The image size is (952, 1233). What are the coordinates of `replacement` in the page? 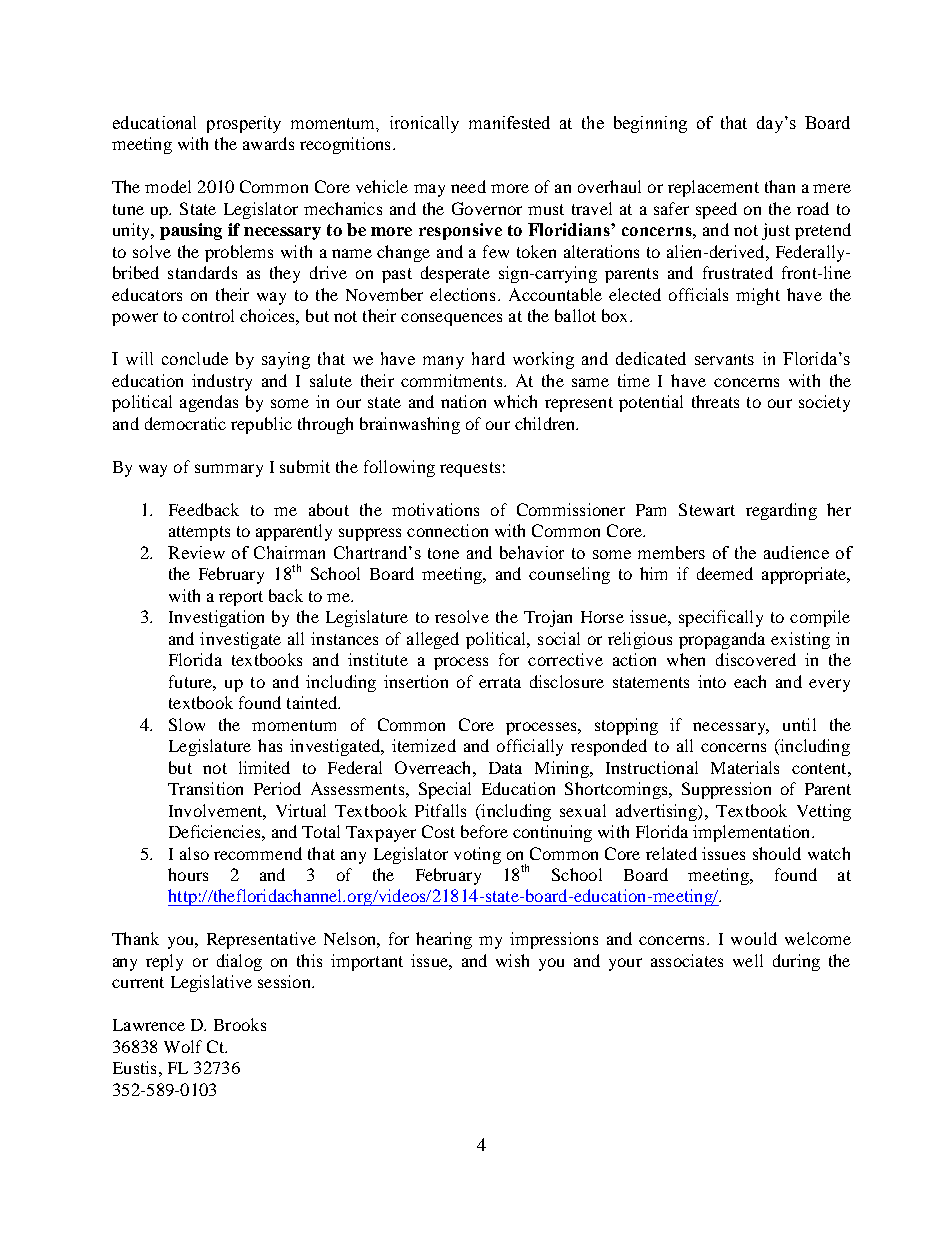 It's located at (713, 188).
